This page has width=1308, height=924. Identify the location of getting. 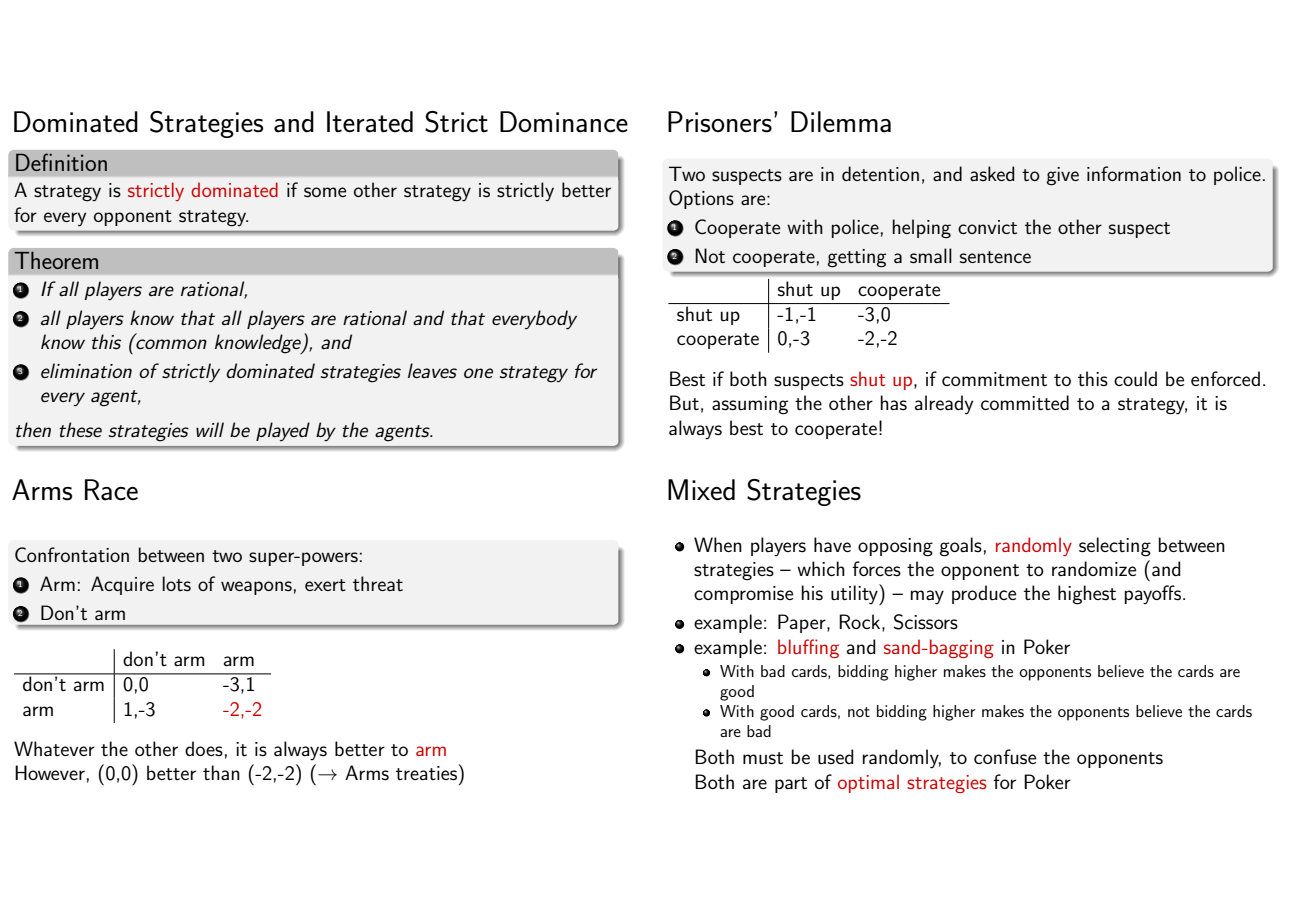
(857, 258).
